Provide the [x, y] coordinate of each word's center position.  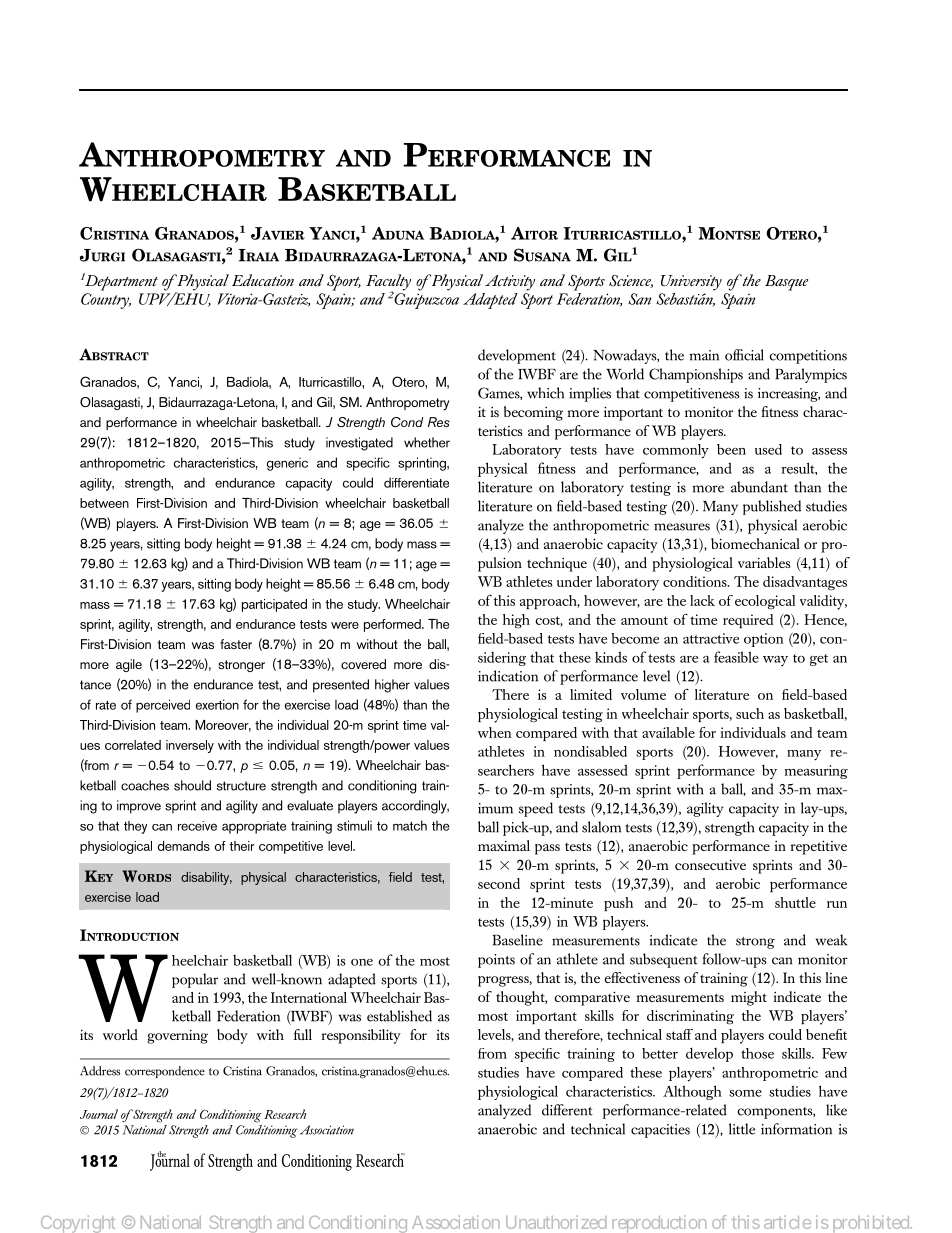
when [495, 732]
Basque [786, 283]
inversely [190, 746]
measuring [816, 772]
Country [106, 301]
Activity [510, 283]
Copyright [78, 1224]
